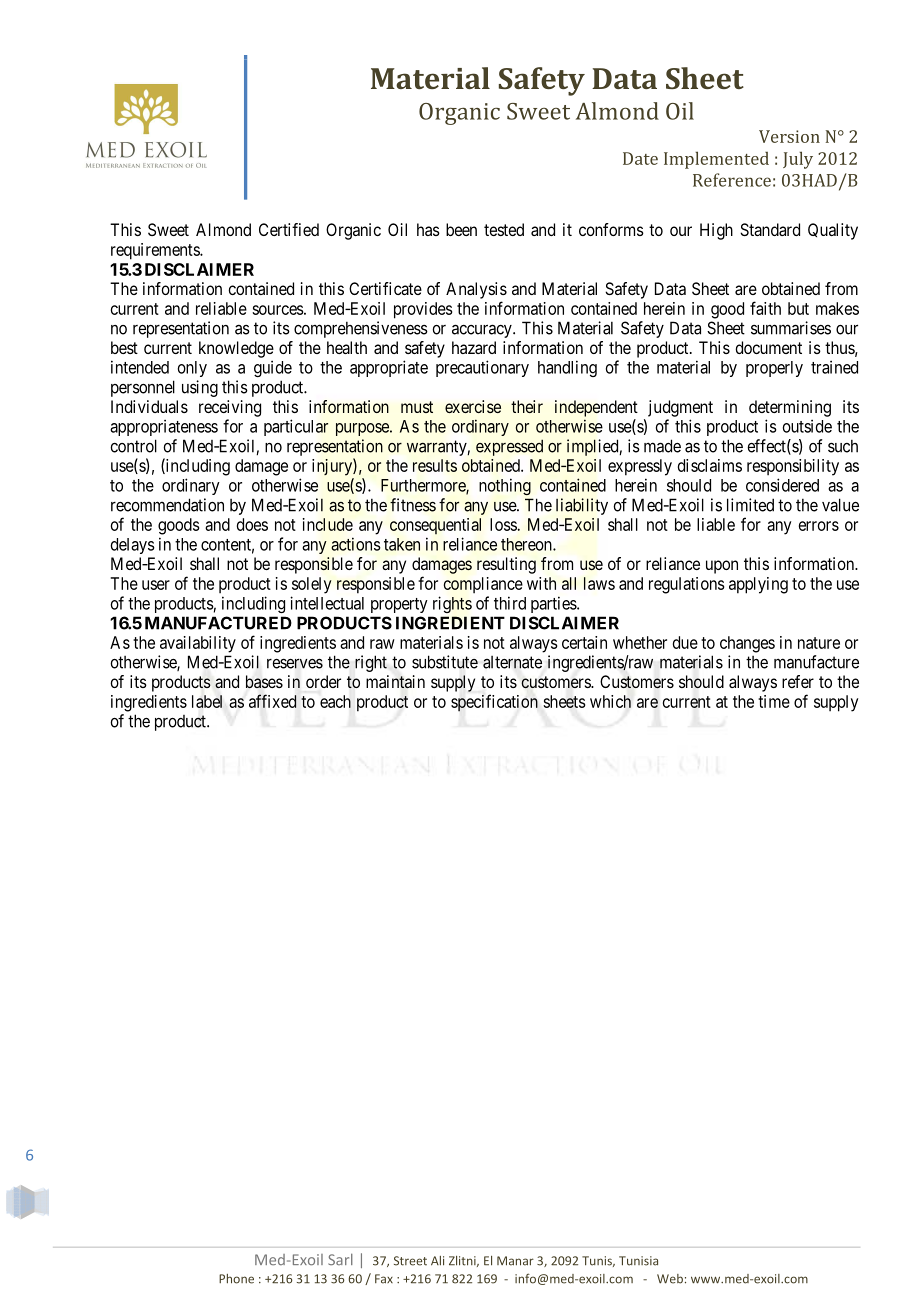 The height and width of the image is (1308, 924). What do you see at coordinates (273, 701) in the image?
I see `affixed` at bounding box center [273, 701].
